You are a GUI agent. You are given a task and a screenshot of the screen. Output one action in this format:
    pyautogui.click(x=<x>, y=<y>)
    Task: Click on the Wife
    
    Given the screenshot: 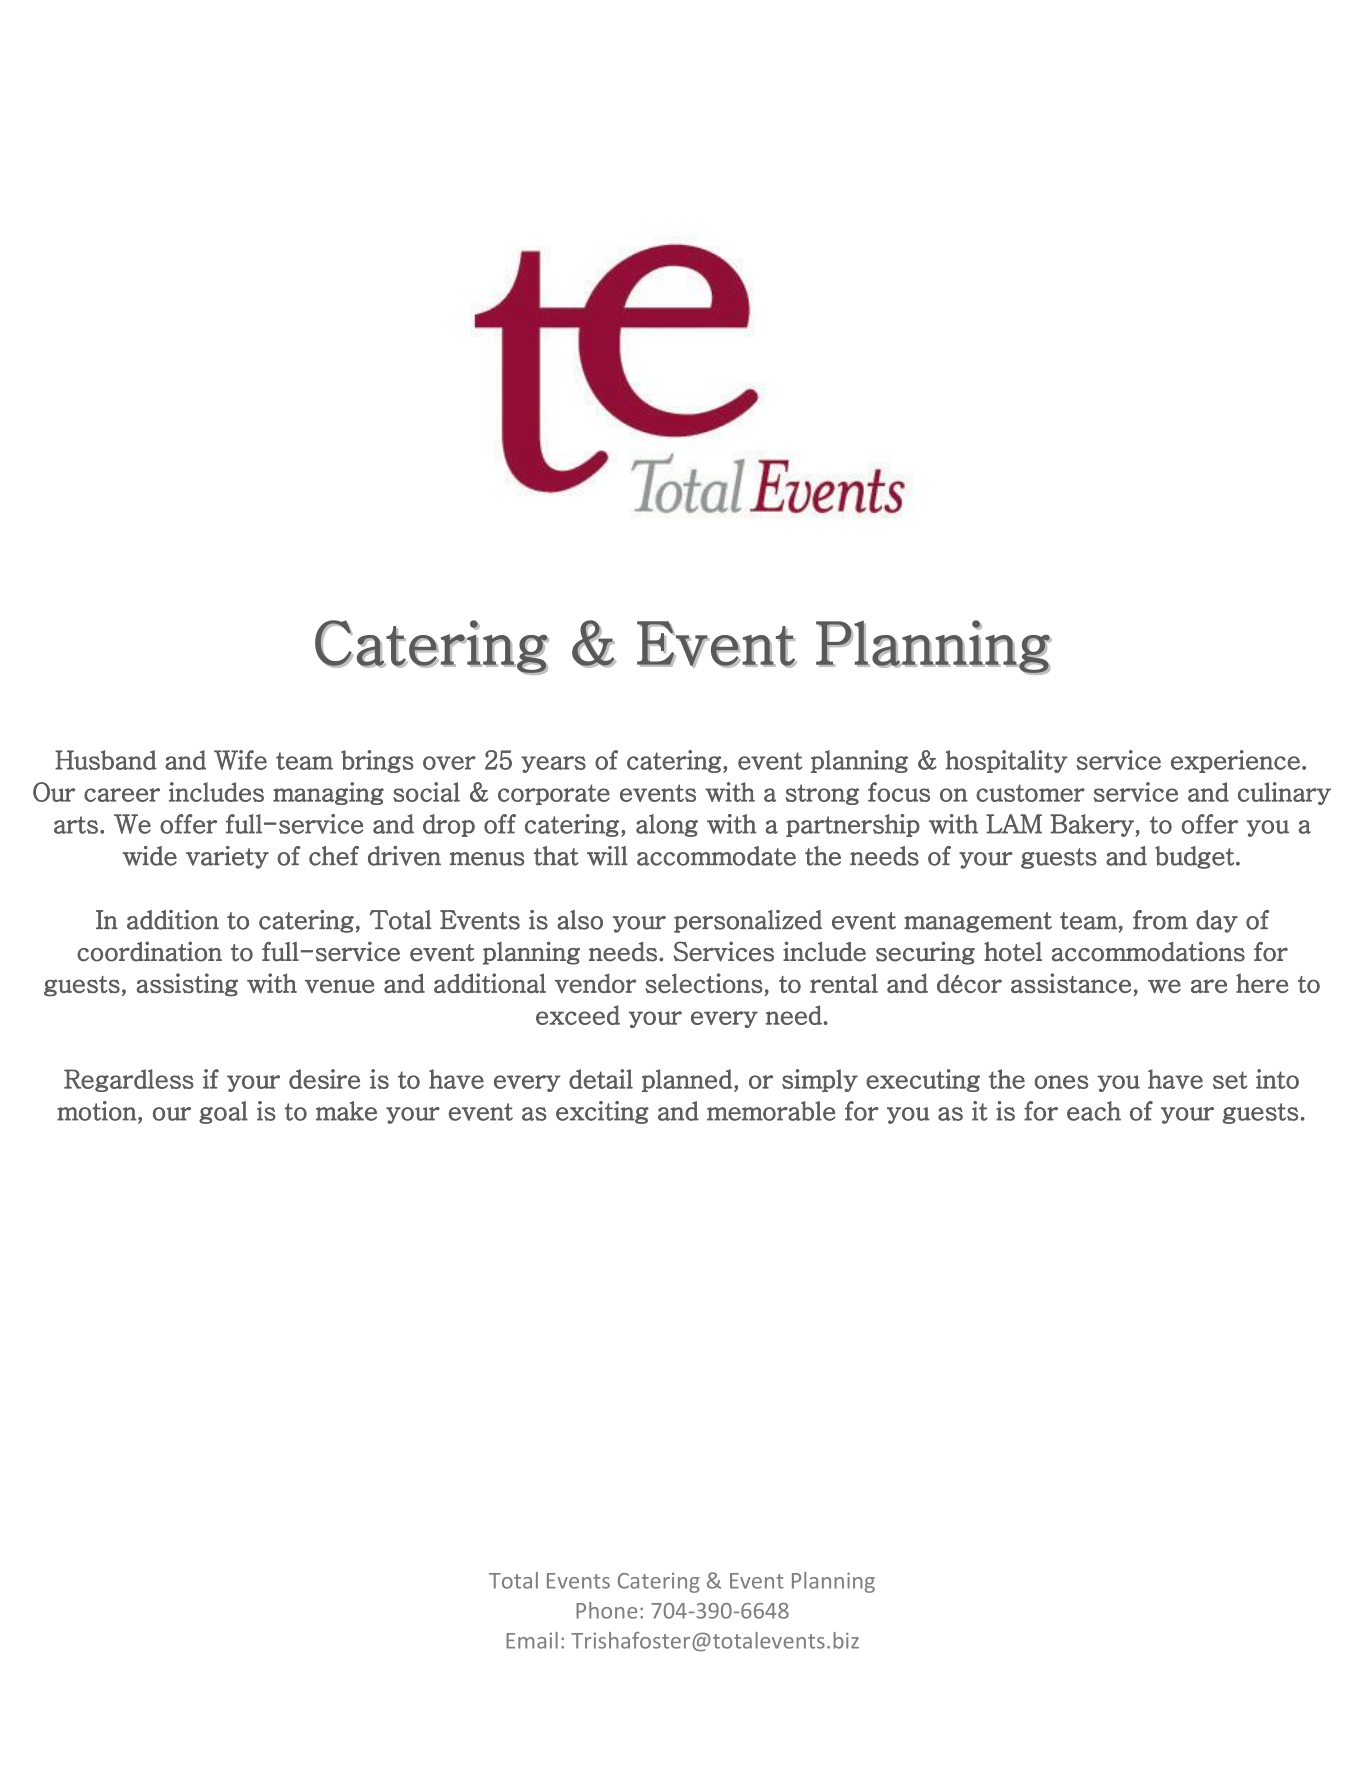 What is the action you would take?
    pyautogui.click(x=240, y=760)
